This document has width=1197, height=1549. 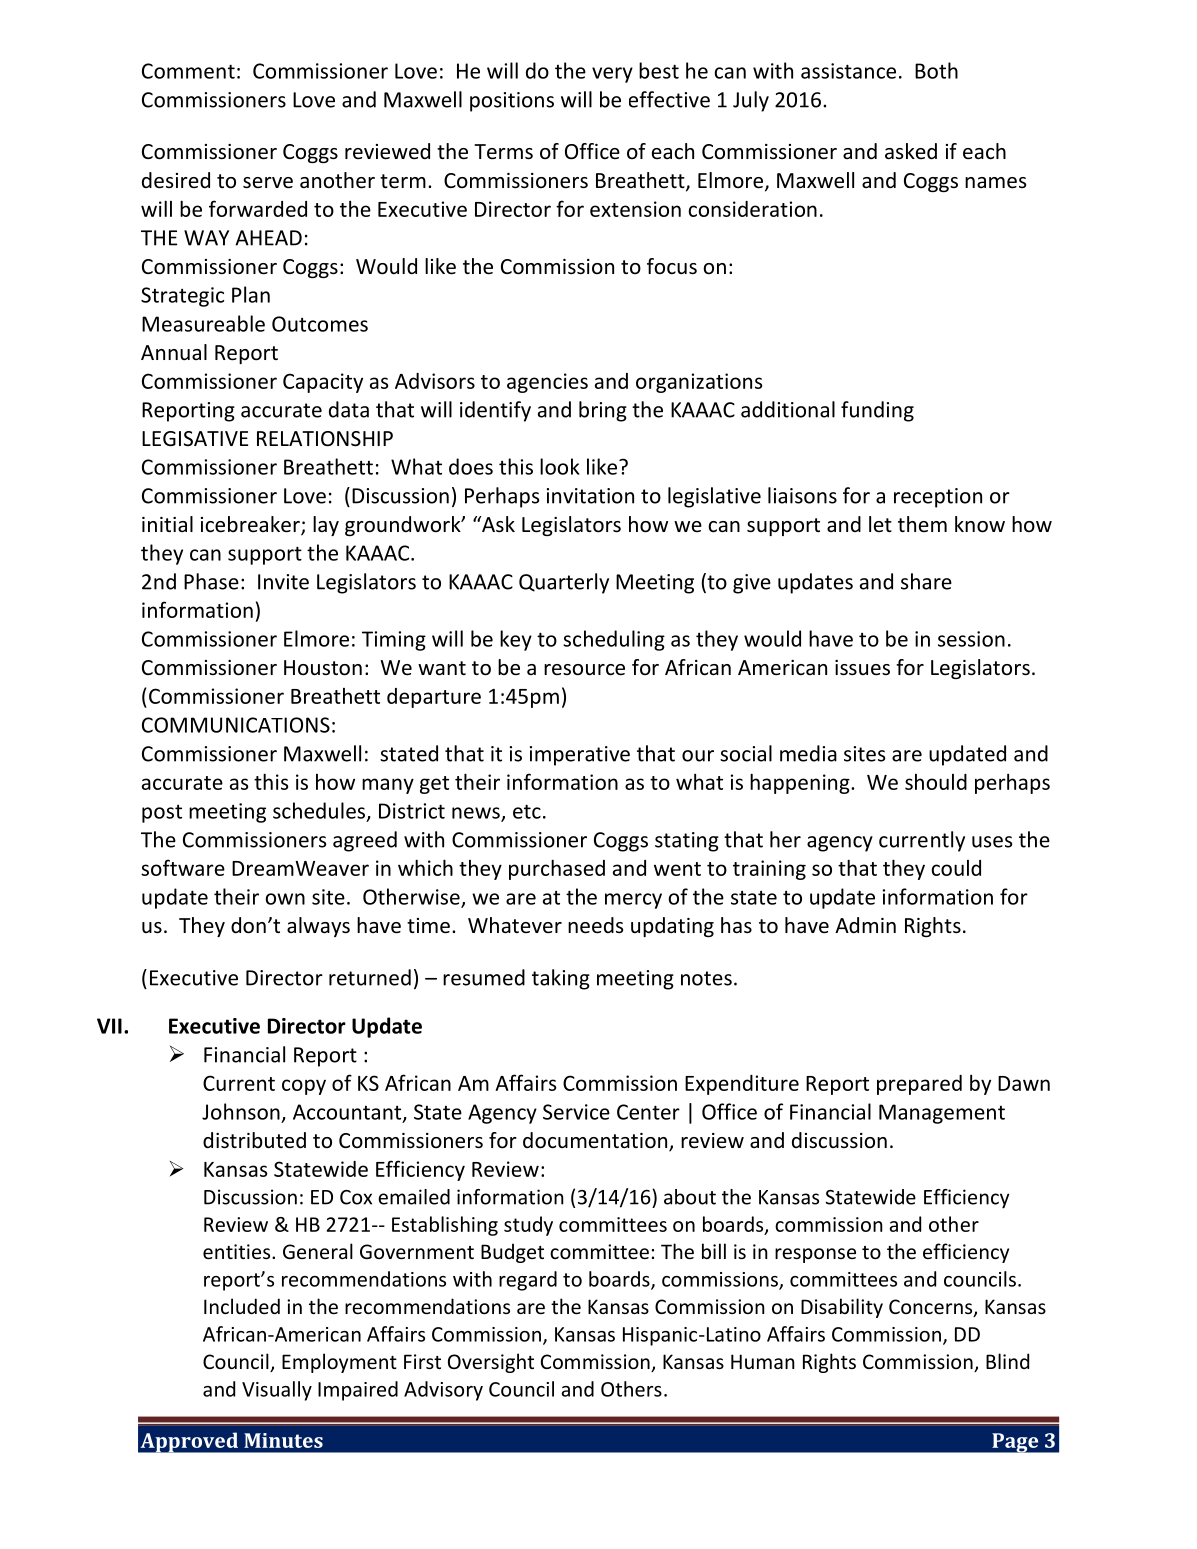 What do you see at coordinates (512, 102) in the document?
I see `positions` at bounding box center [512, 102].
